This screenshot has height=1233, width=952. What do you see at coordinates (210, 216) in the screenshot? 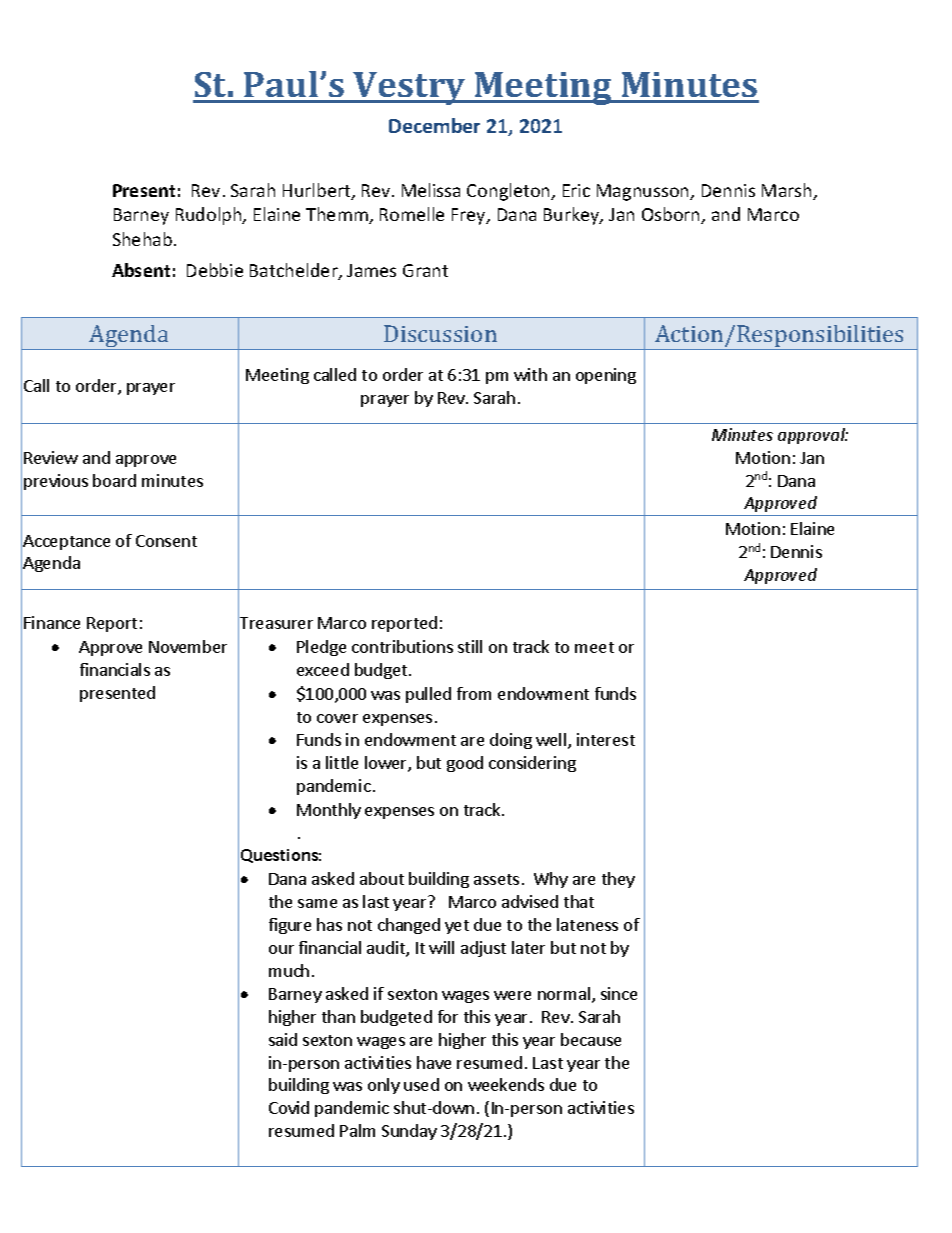
I see `Rudolph` at bounding box center [210, 216].
